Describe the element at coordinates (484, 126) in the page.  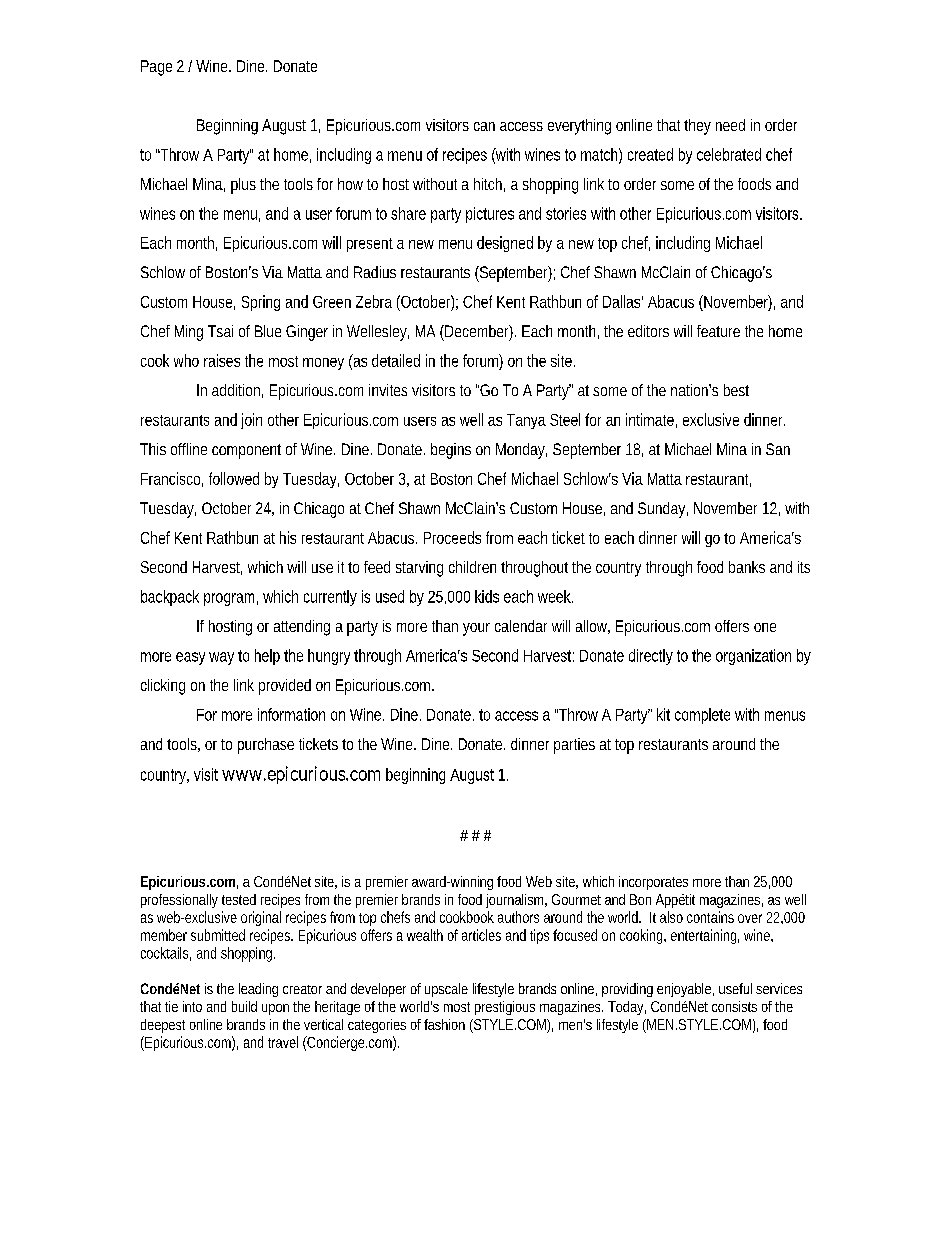
I see `can` at that location.
